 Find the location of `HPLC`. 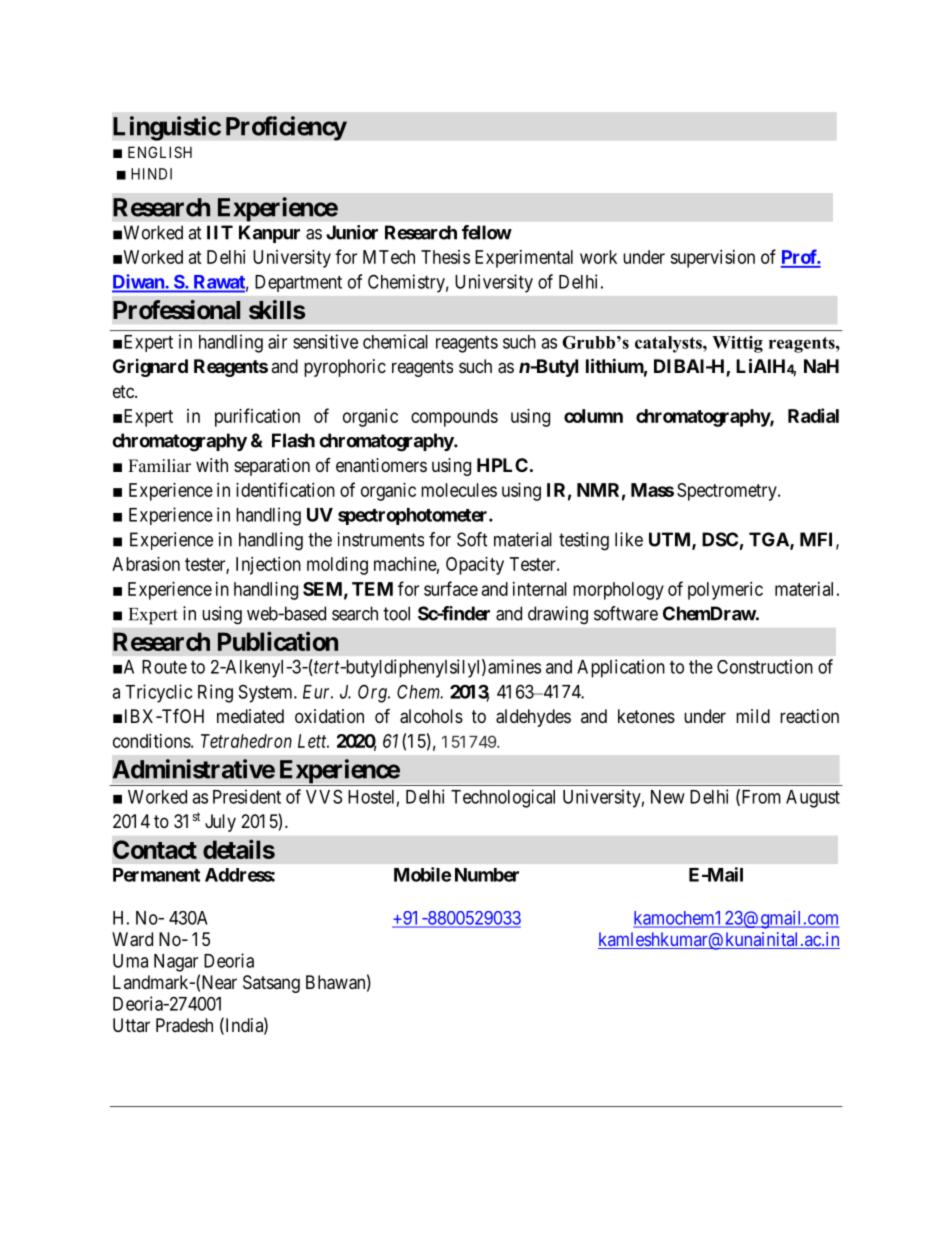

HPLC is located at coordinates (502, 465).
